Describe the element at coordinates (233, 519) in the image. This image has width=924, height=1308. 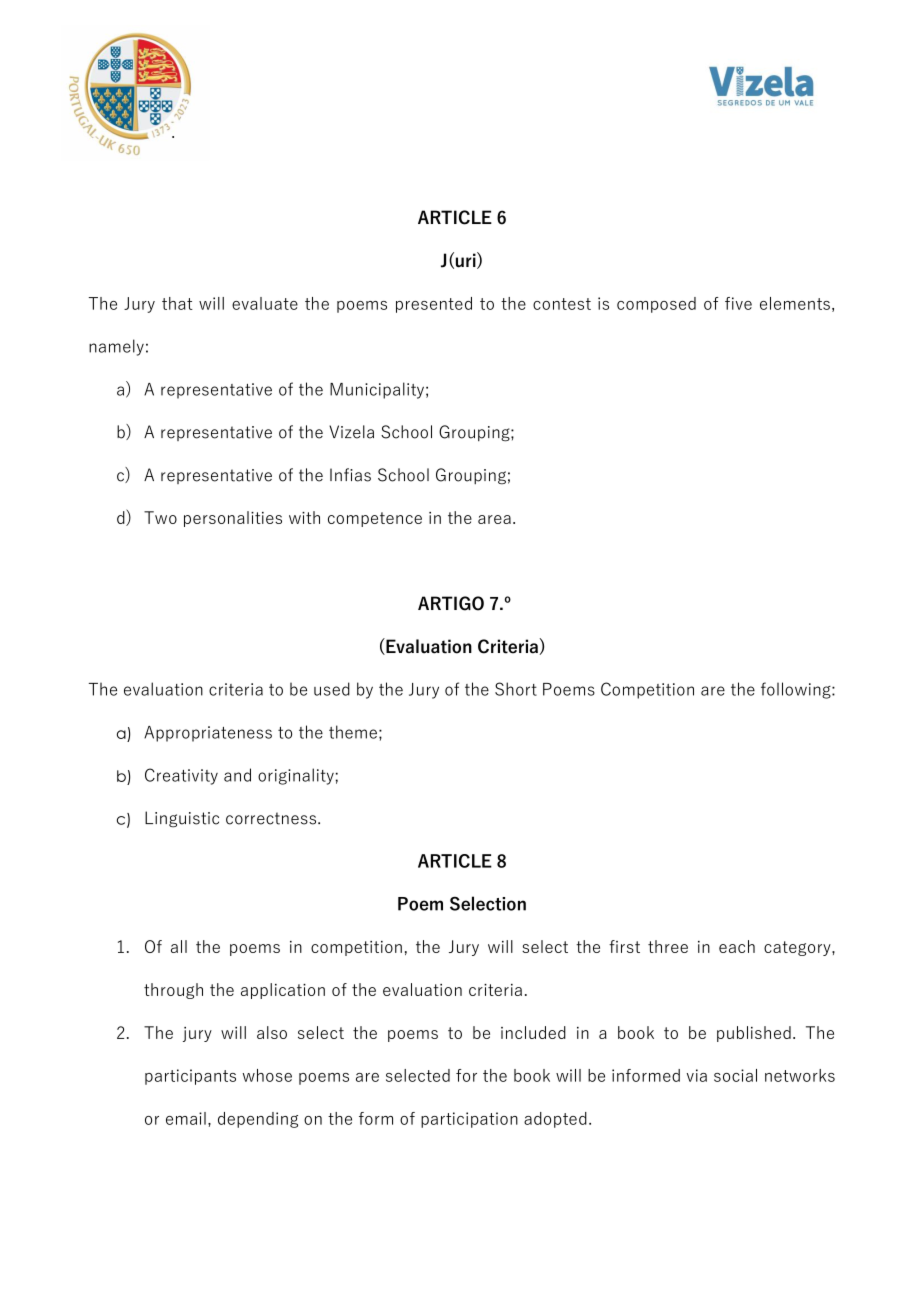
I see `personalities` at that location.
